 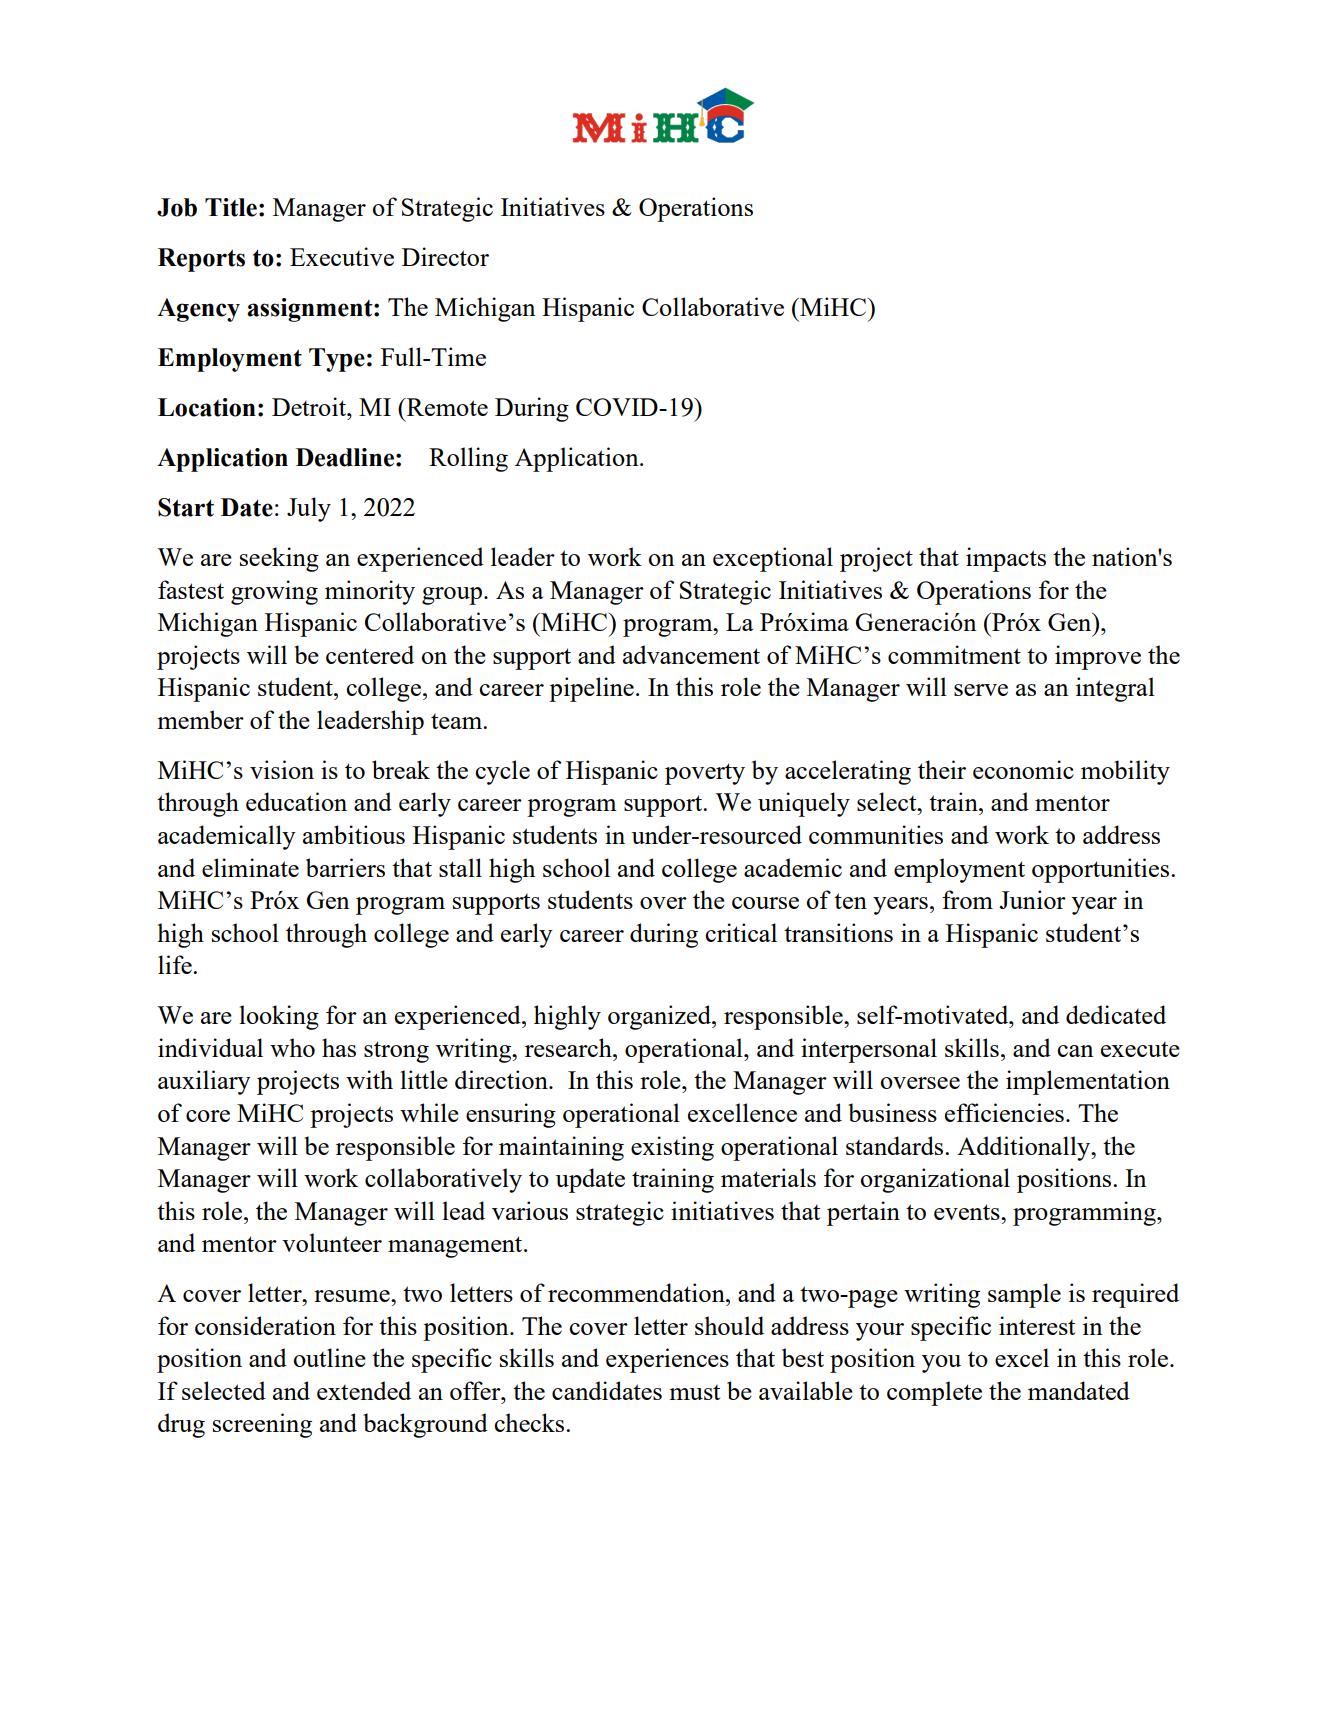 What do you see at coordinates (1023, 769) in the image?
I see `economic` at bounding box center [1023, 769].
